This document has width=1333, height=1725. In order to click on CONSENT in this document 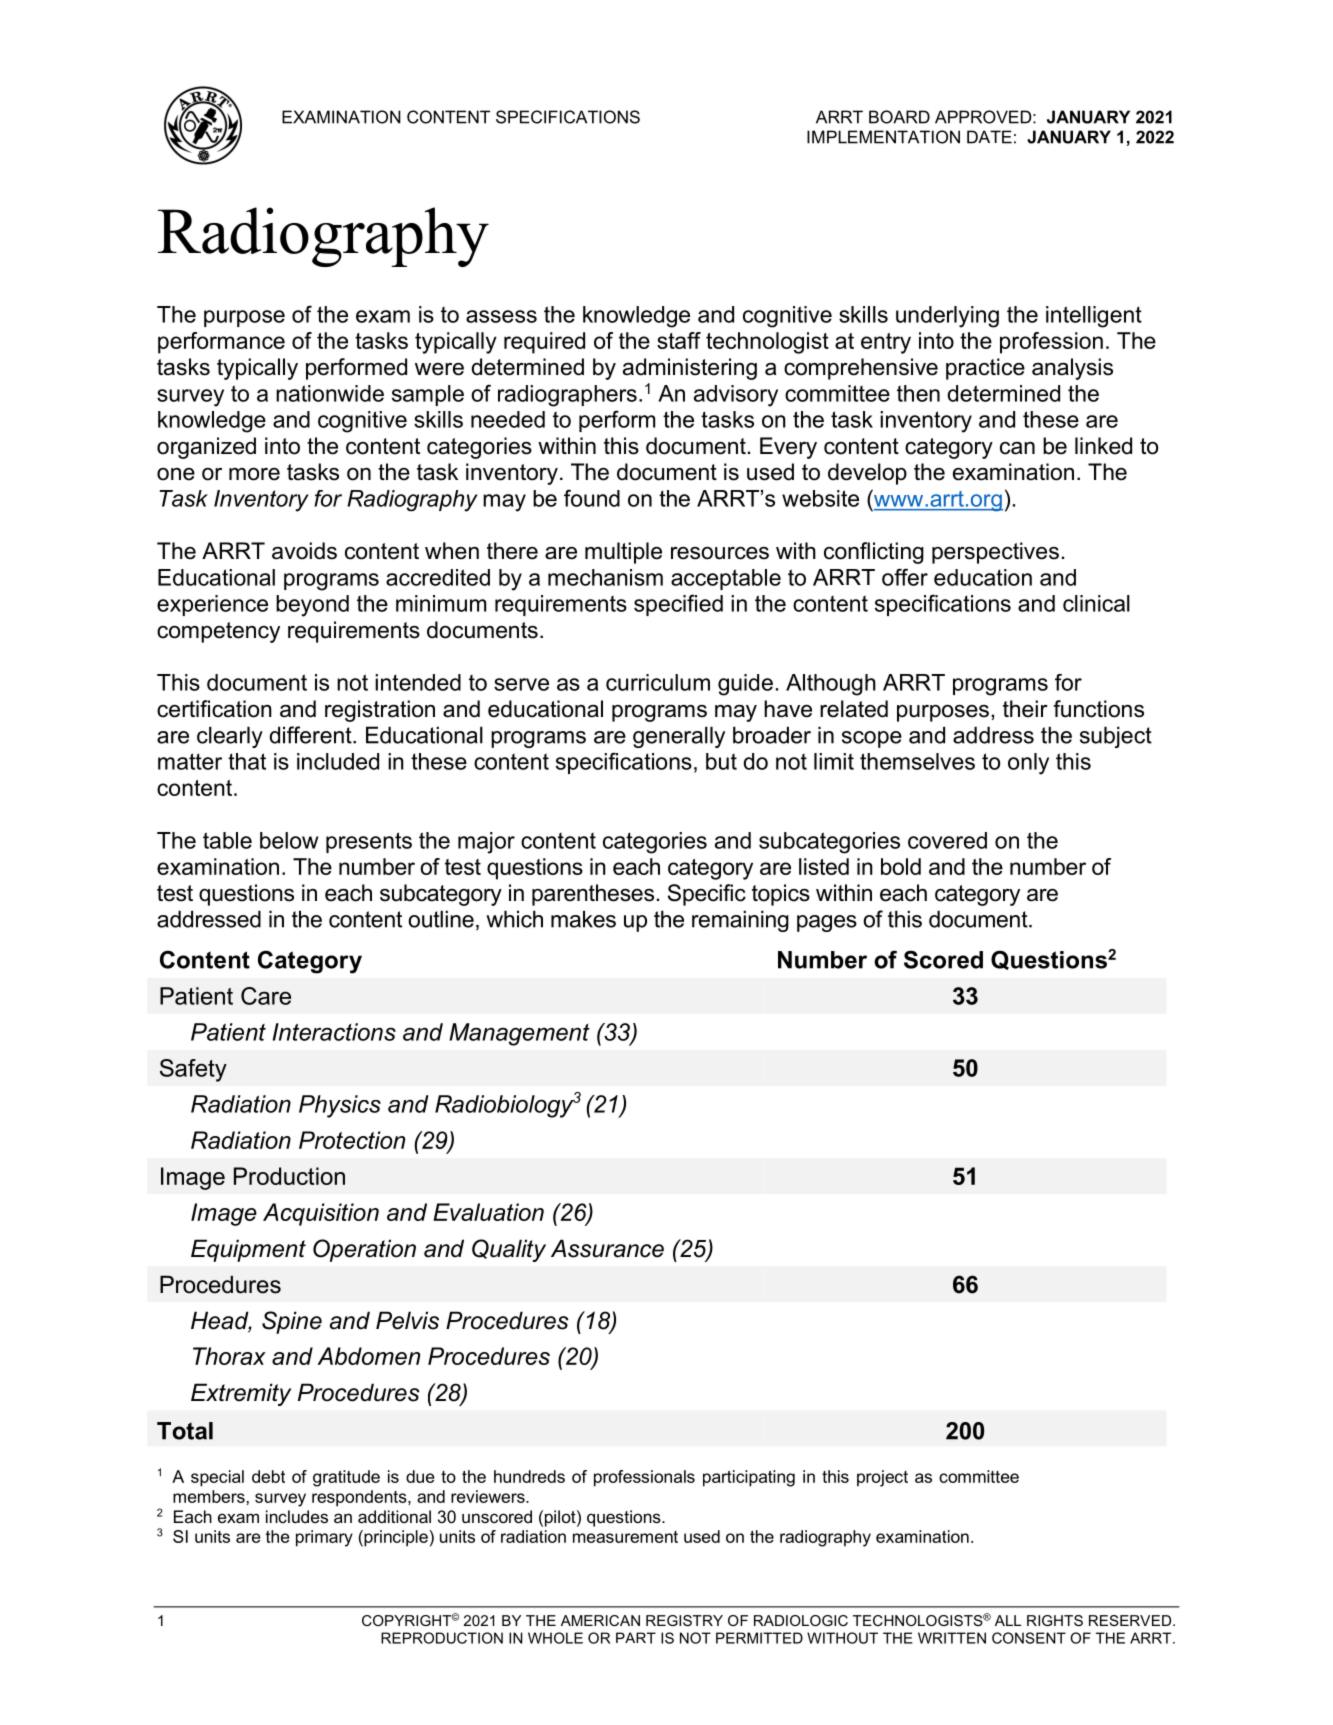, I will do `click(1029, 1638)`.
